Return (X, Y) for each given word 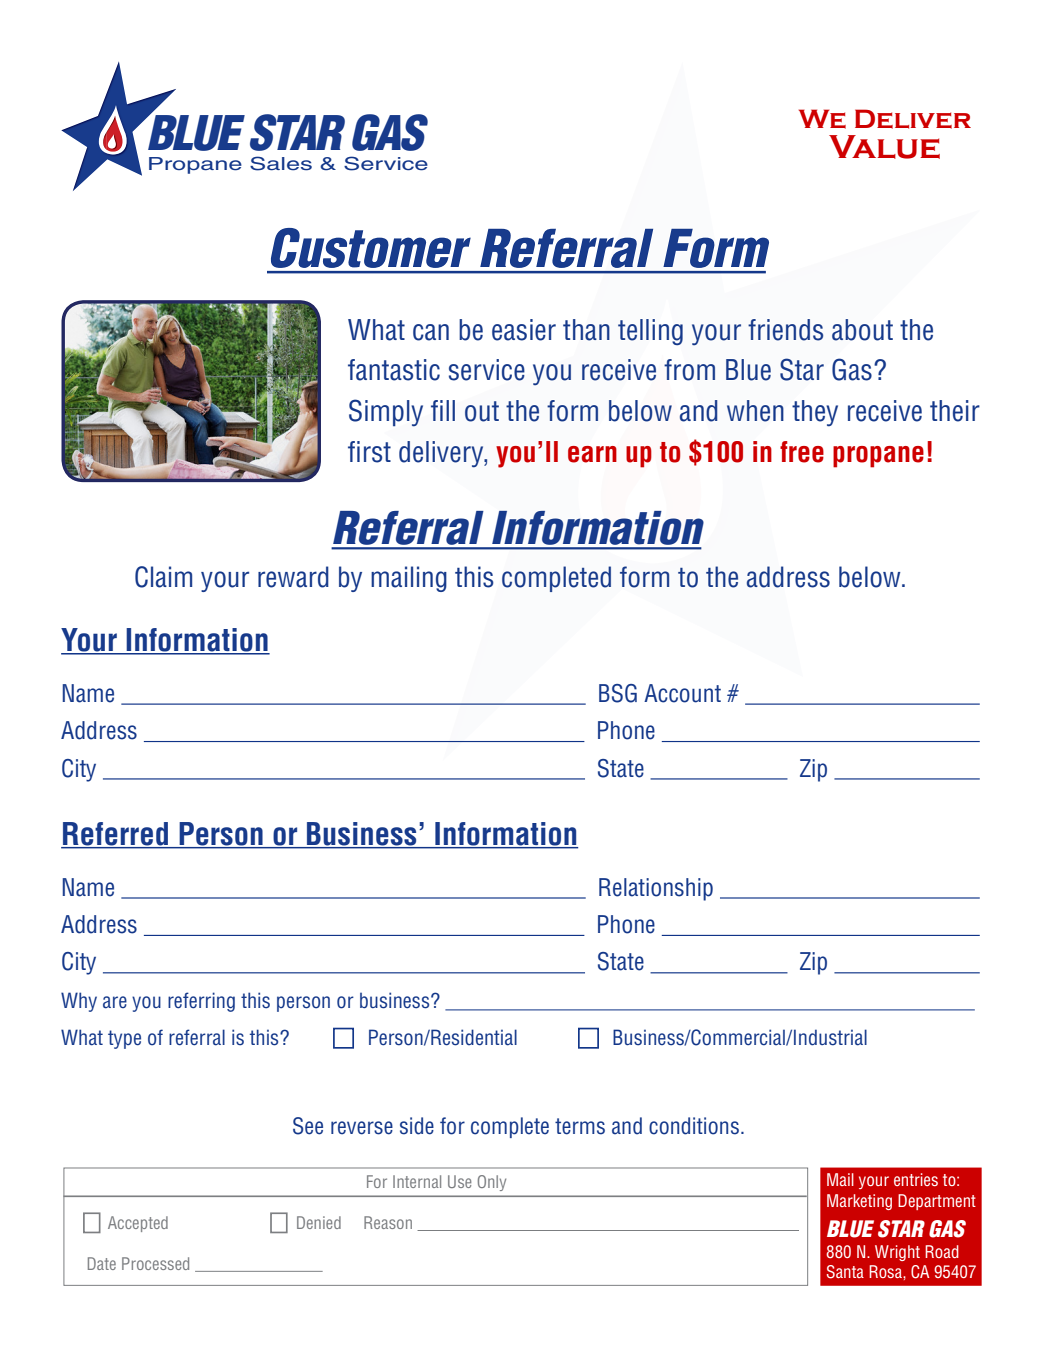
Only (492, 1183)
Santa (845, 1272)
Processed (155, 1263)
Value (884, 147)
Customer (371, 248)
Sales (281, 163)
